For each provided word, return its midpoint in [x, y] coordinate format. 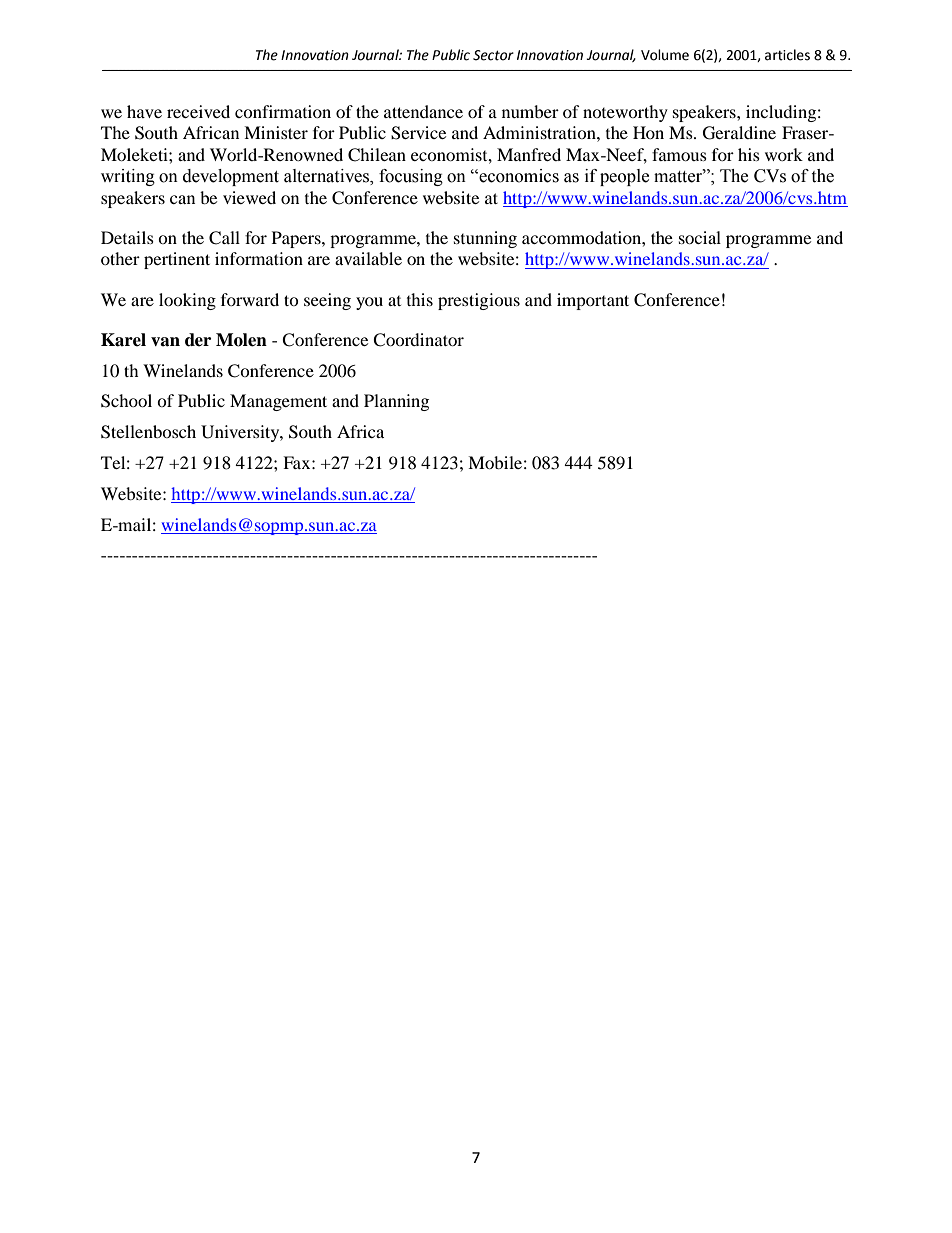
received [198, 111]
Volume [665, 55]
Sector [493, 55]
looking [187, 301]
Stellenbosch [148, 432]
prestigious [479, 301]
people [624, 177]
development [231, 177]
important [593, 301]
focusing [411, 177]
